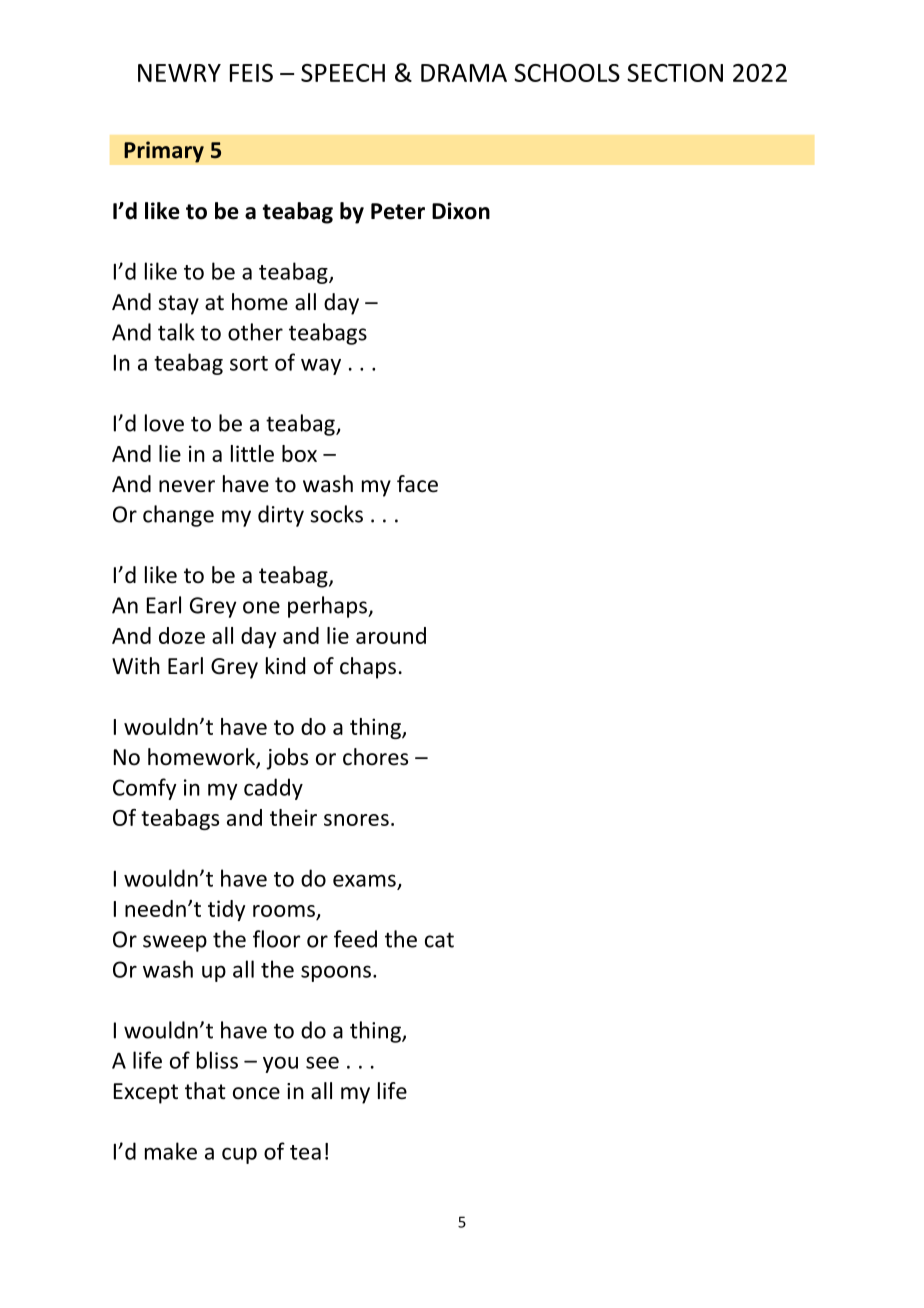  Describe the element at coordinates (439, 940) in the page. I see `cat` at that location.
